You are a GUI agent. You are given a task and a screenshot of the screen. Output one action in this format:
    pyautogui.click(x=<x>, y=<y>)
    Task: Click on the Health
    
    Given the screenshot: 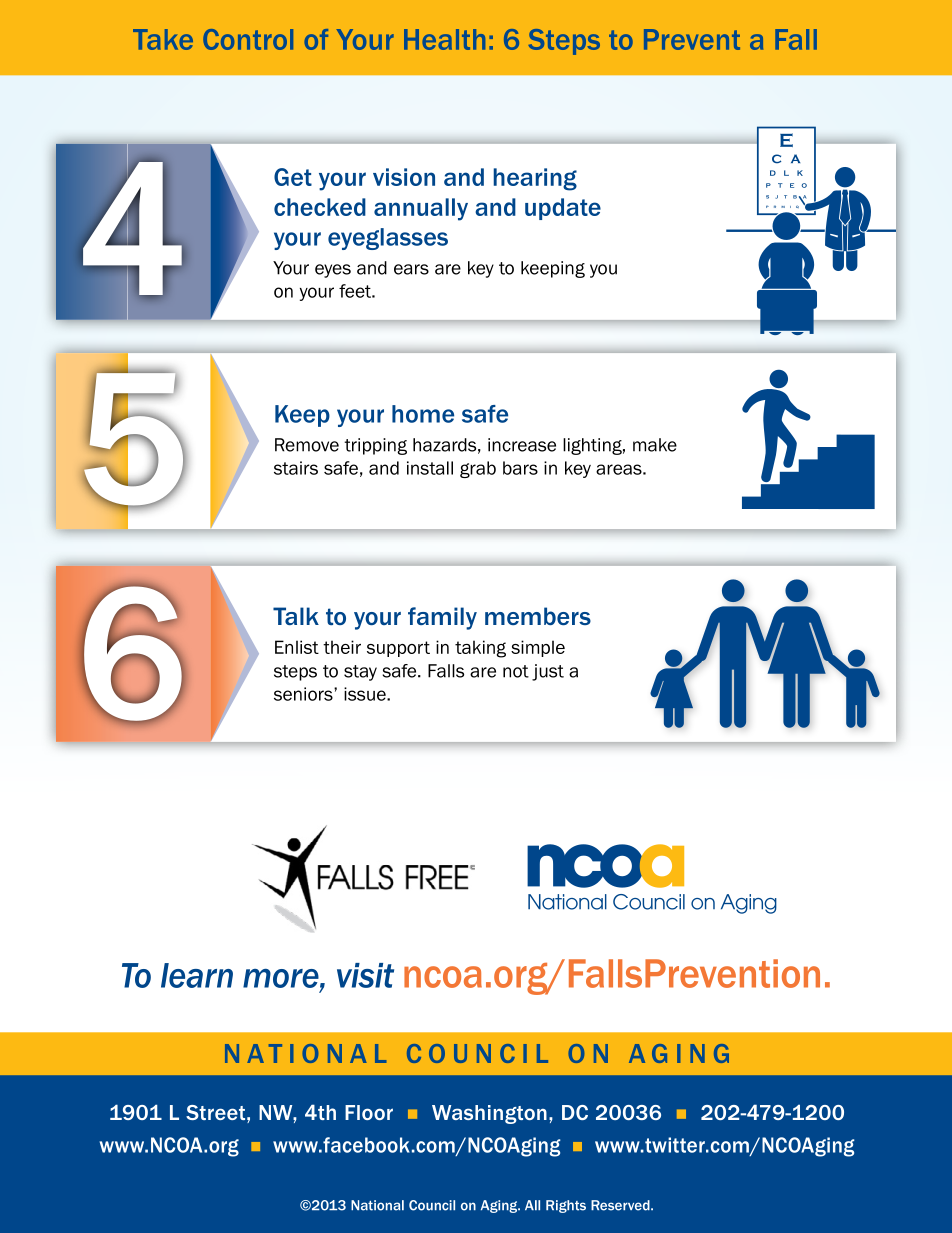 What is the action you would take?
    pyautogui.click(x=444, y=39)
